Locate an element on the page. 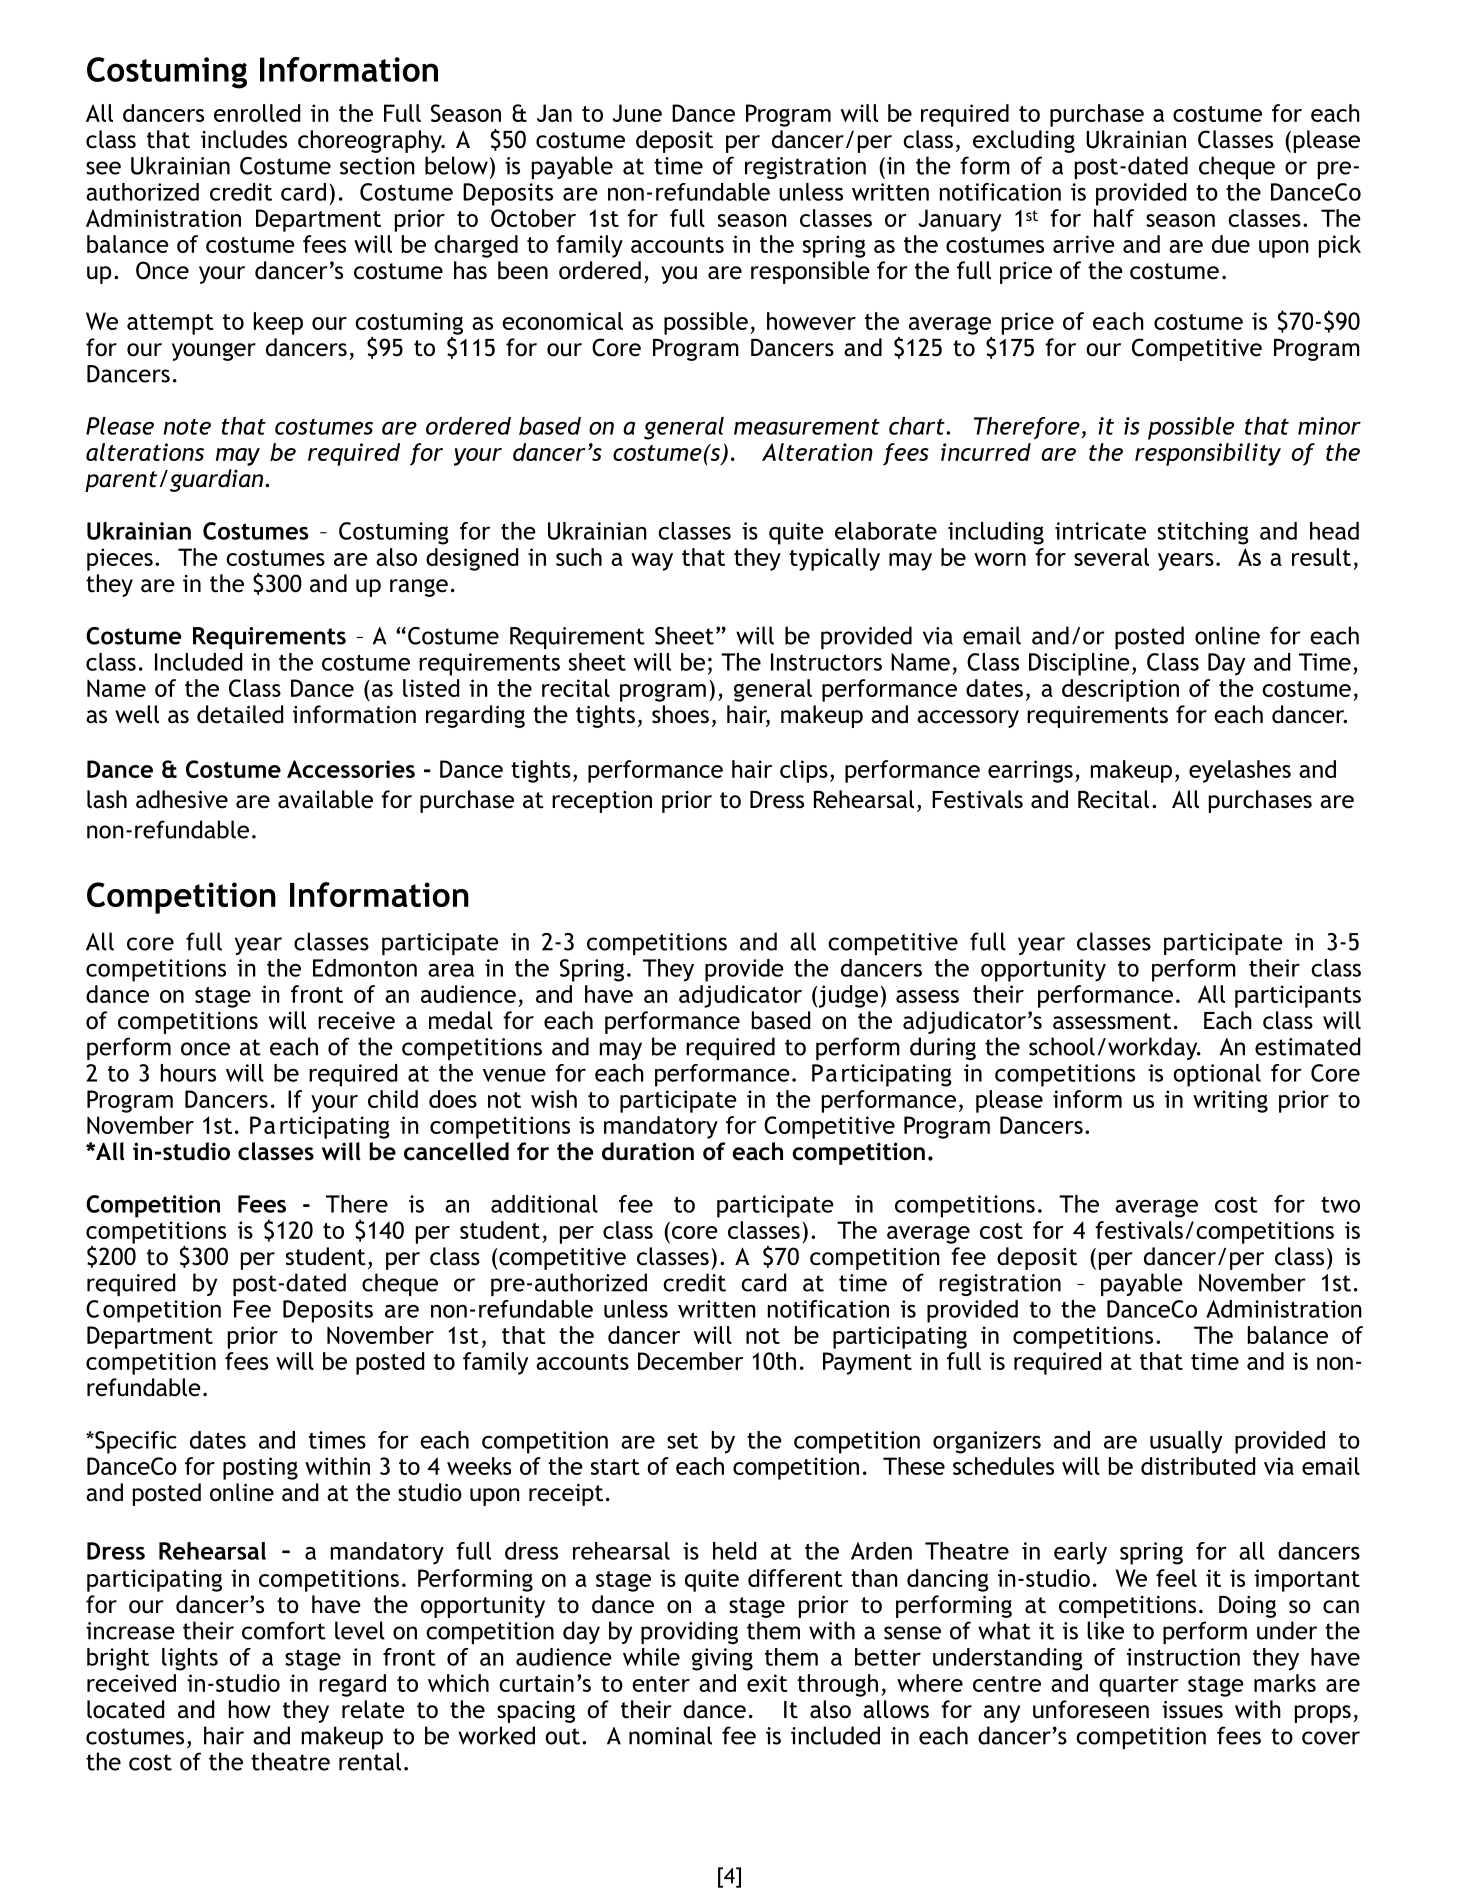 This image has width=1459, height=1888. reception is located at coordinates (602, 802).
